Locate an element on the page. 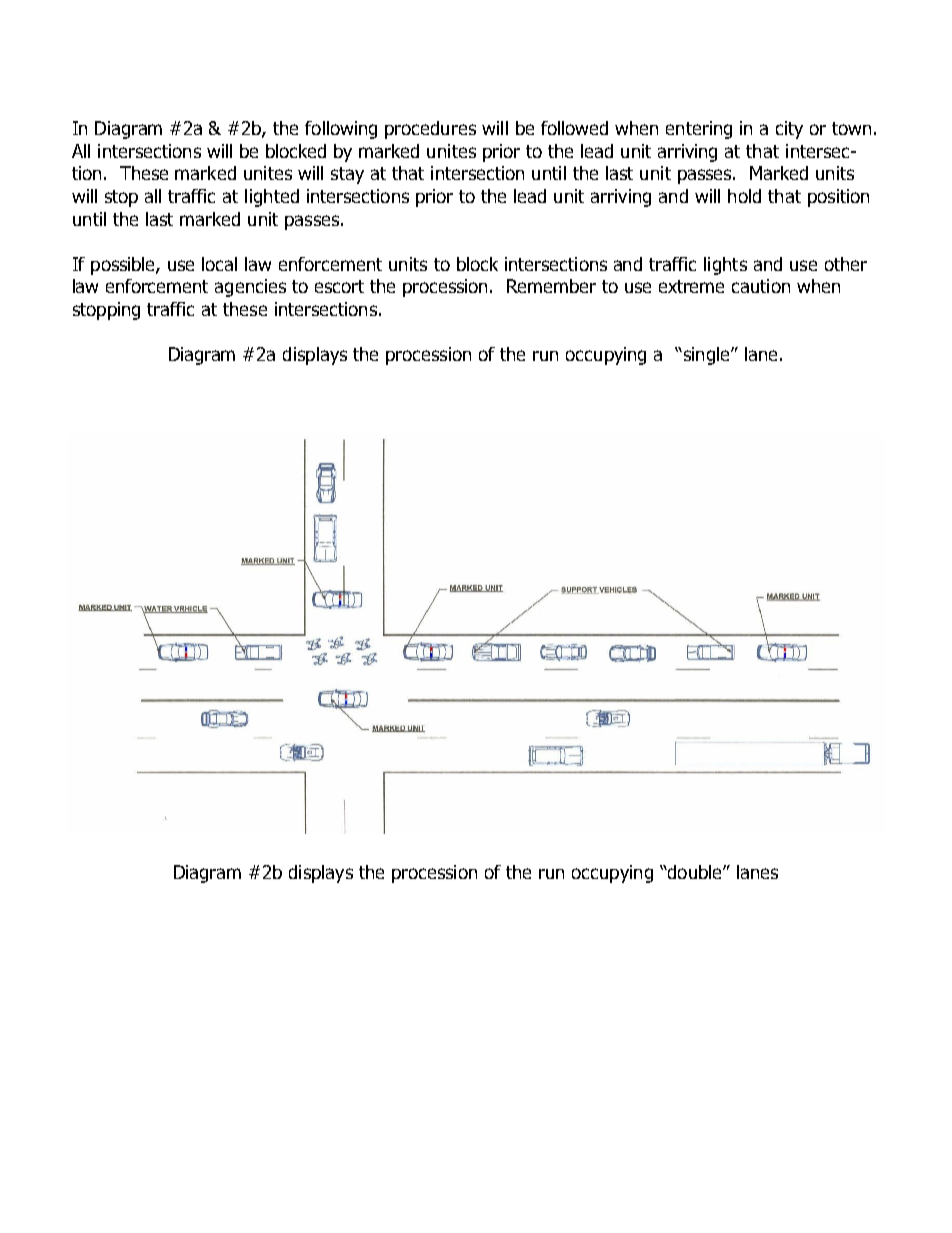 The image size is (952, 1233). agencies is located at coordinates (250, 288).
